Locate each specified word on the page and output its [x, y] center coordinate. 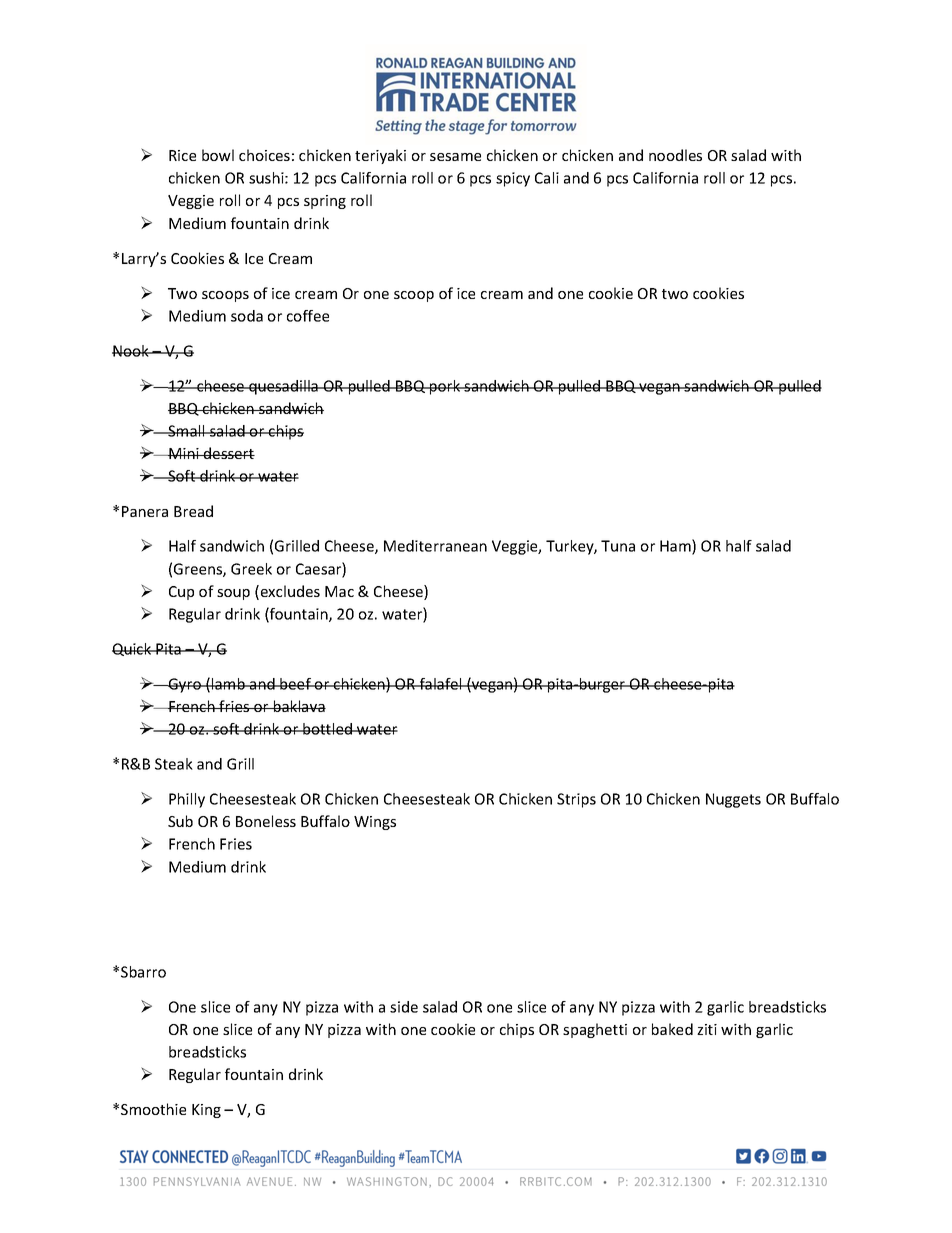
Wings [375, 823]
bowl [218, 155]
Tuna [618, 546]
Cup [181, 593]
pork [445, 387]
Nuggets [733, 800]
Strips [576, 800]
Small [186, 431]
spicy [513, 179]
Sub [180, 821]
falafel [440, 684]
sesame [455, 157]
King [206, 1111]
